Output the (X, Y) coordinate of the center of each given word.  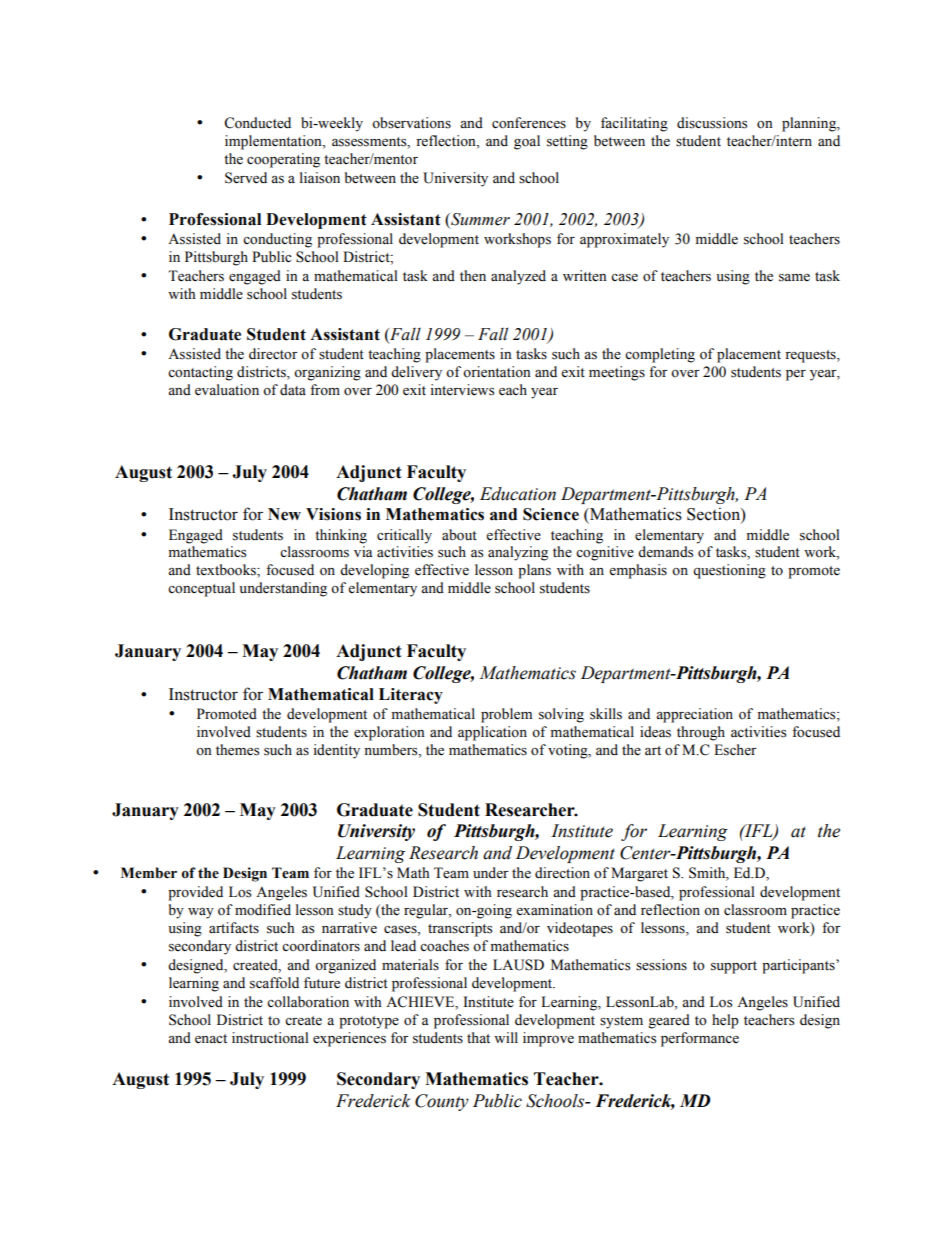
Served (246, 178)
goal (527, 142)
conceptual (201, 589)
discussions (712, 123)
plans (534, 571)
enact (211, 1039)
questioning (729, 571)
